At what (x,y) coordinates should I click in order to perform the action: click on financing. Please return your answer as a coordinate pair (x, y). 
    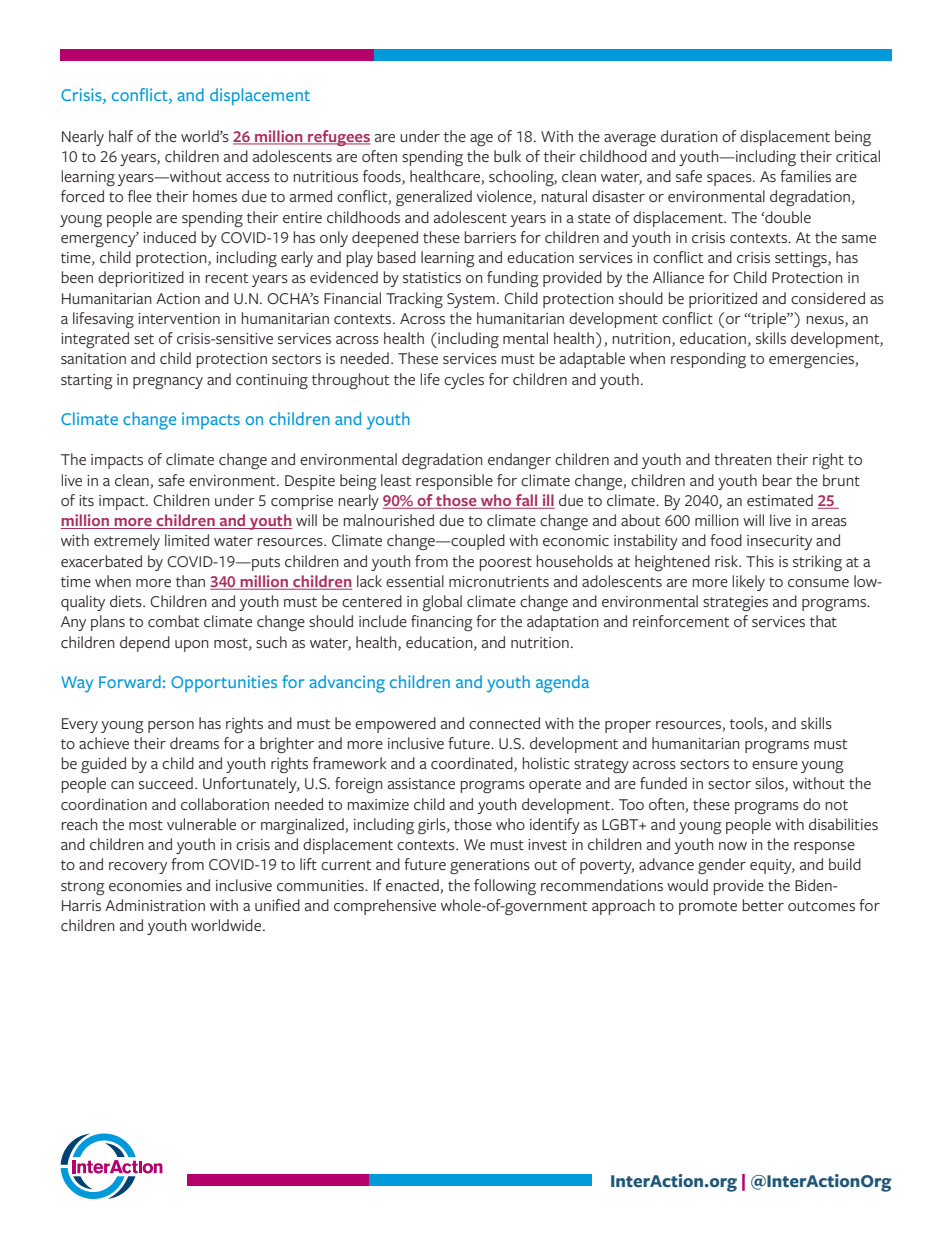
    Looking at the image, I should click on (442, 623).
